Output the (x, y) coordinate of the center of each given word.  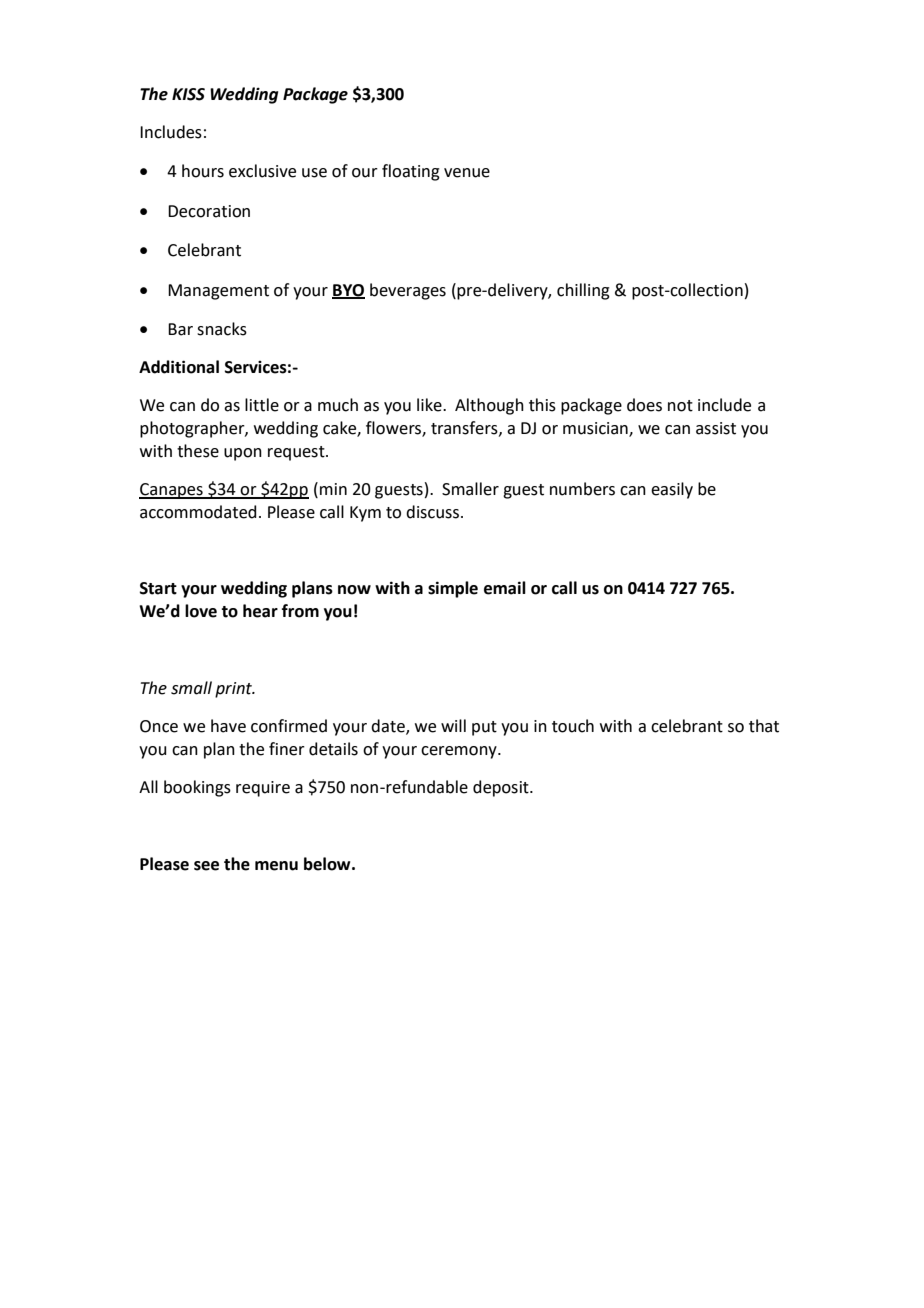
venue (467, 173)
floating (411, 172)
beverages (408, 291)
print (235, 690)
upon (243, 454)
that (764, 726)
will (453, 725)
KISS (188, 94)
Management (218, 292)
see (206, 866)
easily (672, 490)
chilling (583, 291)
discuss (432, 512)
